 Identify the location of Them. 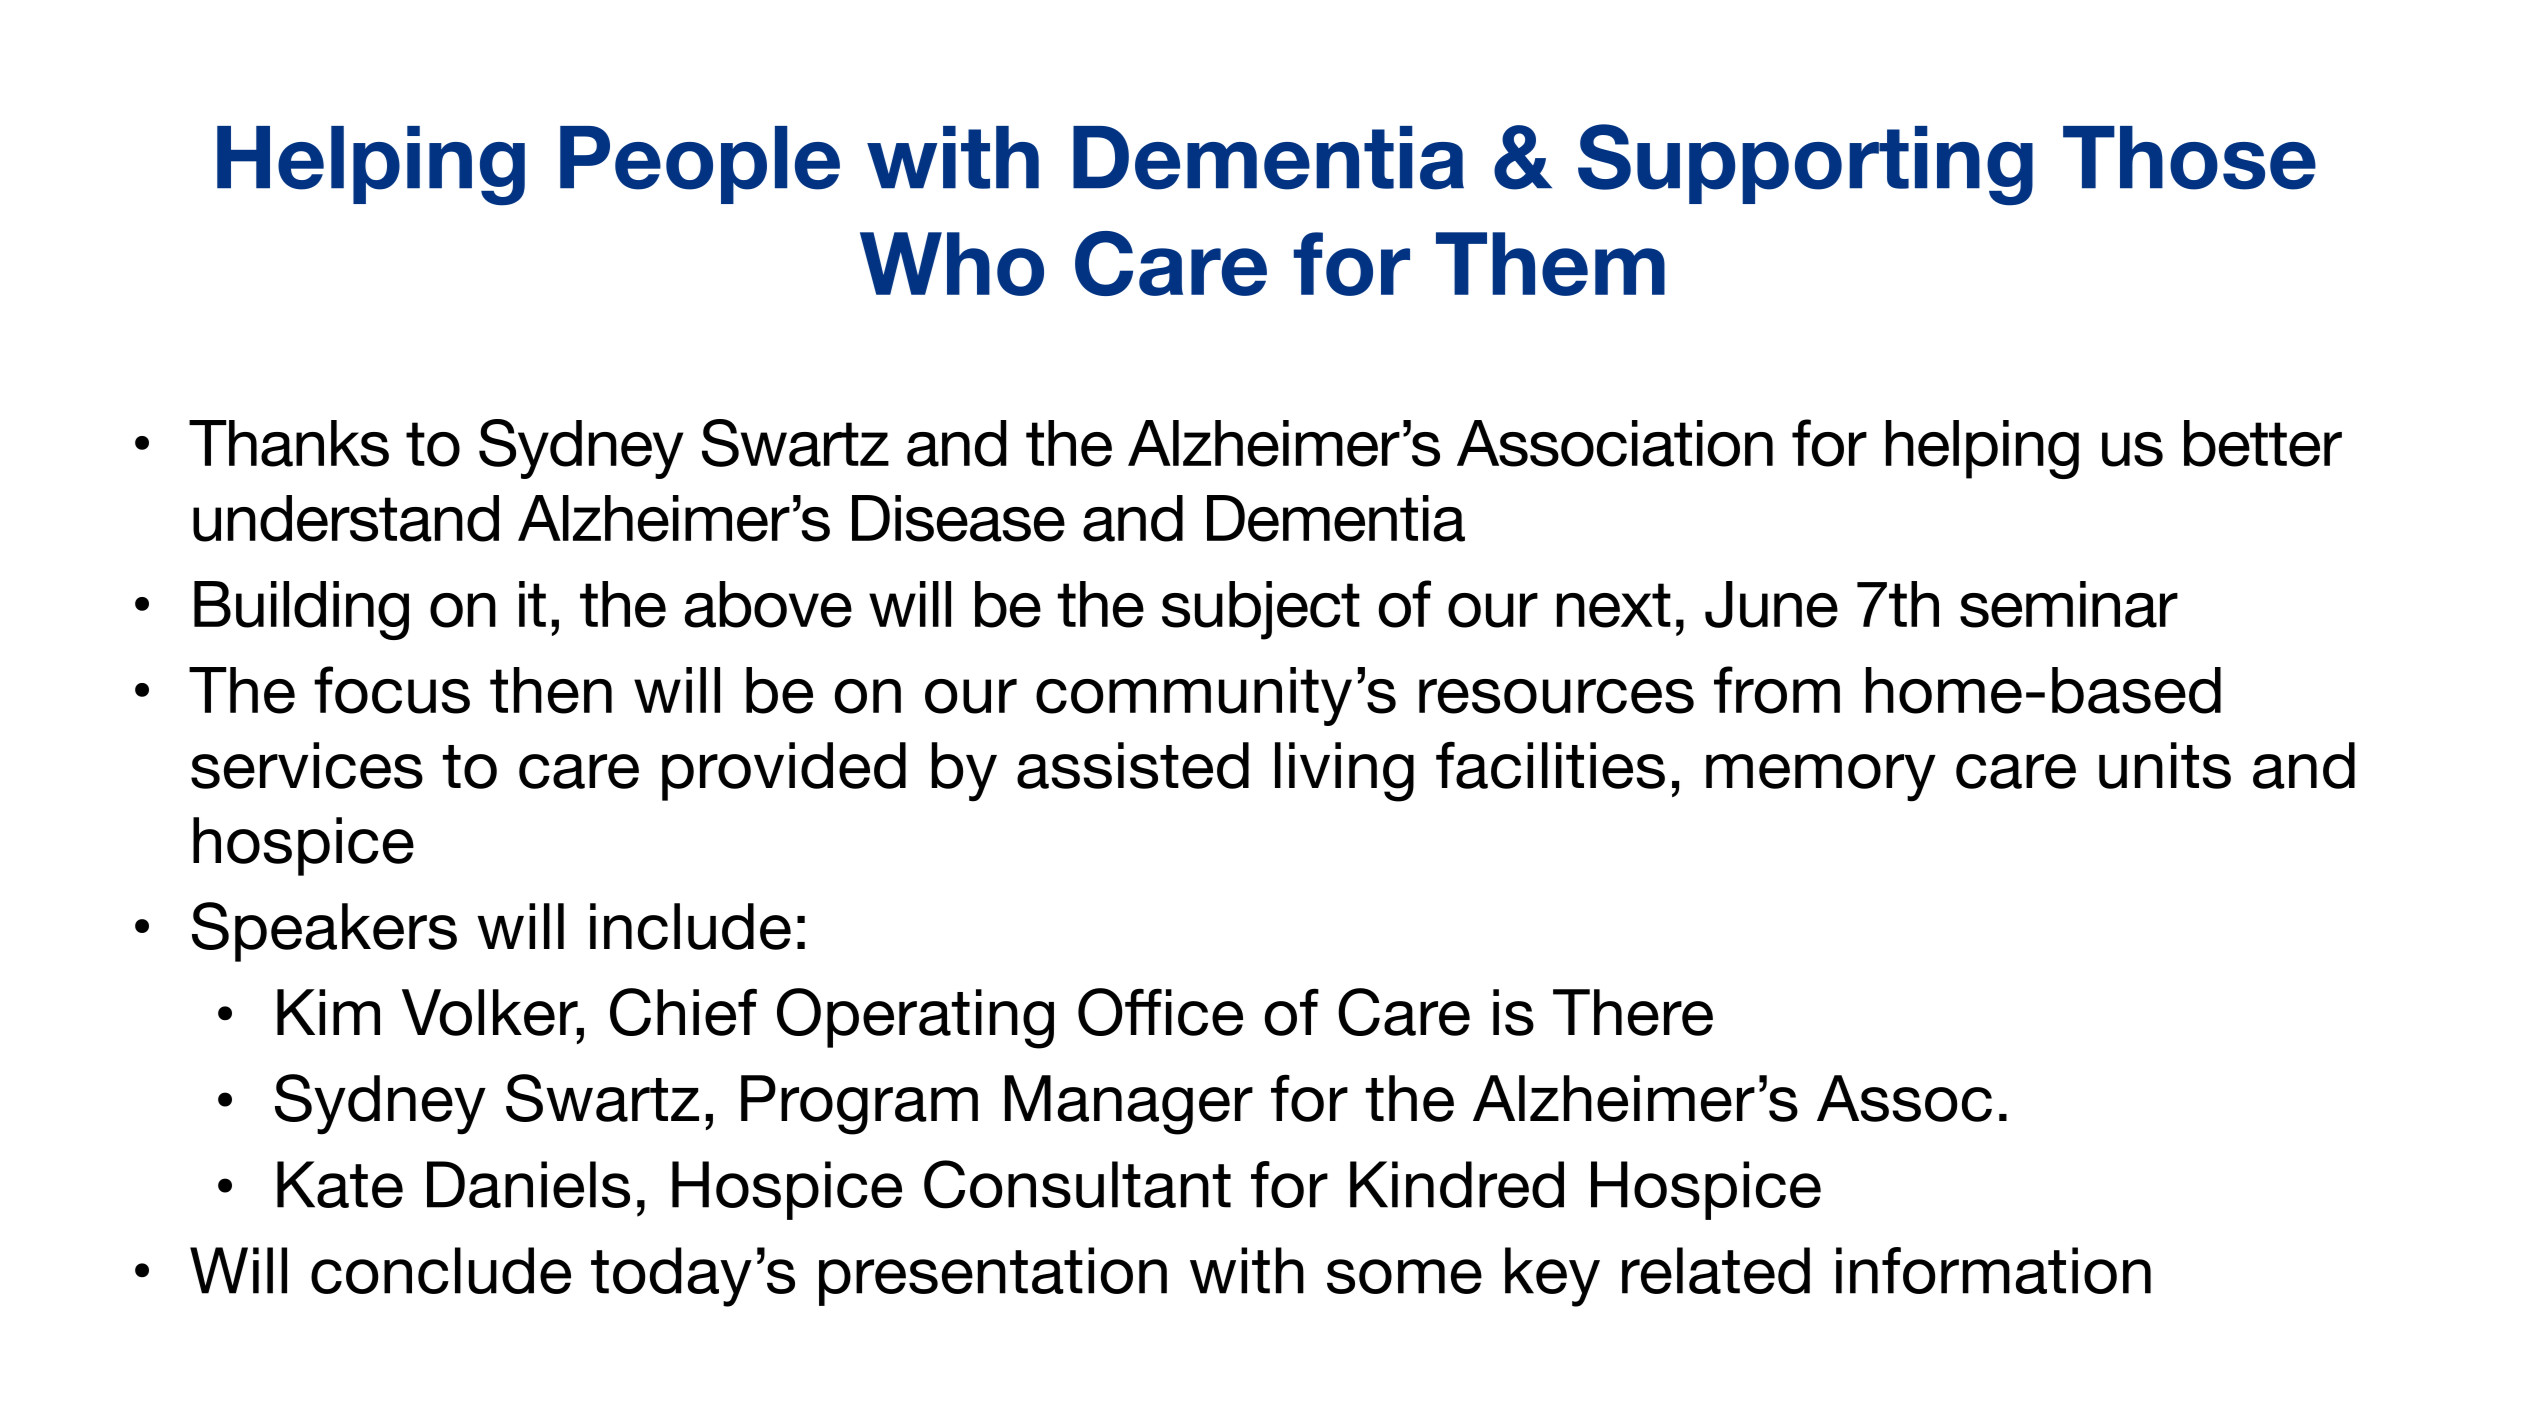
(1550, 264).
